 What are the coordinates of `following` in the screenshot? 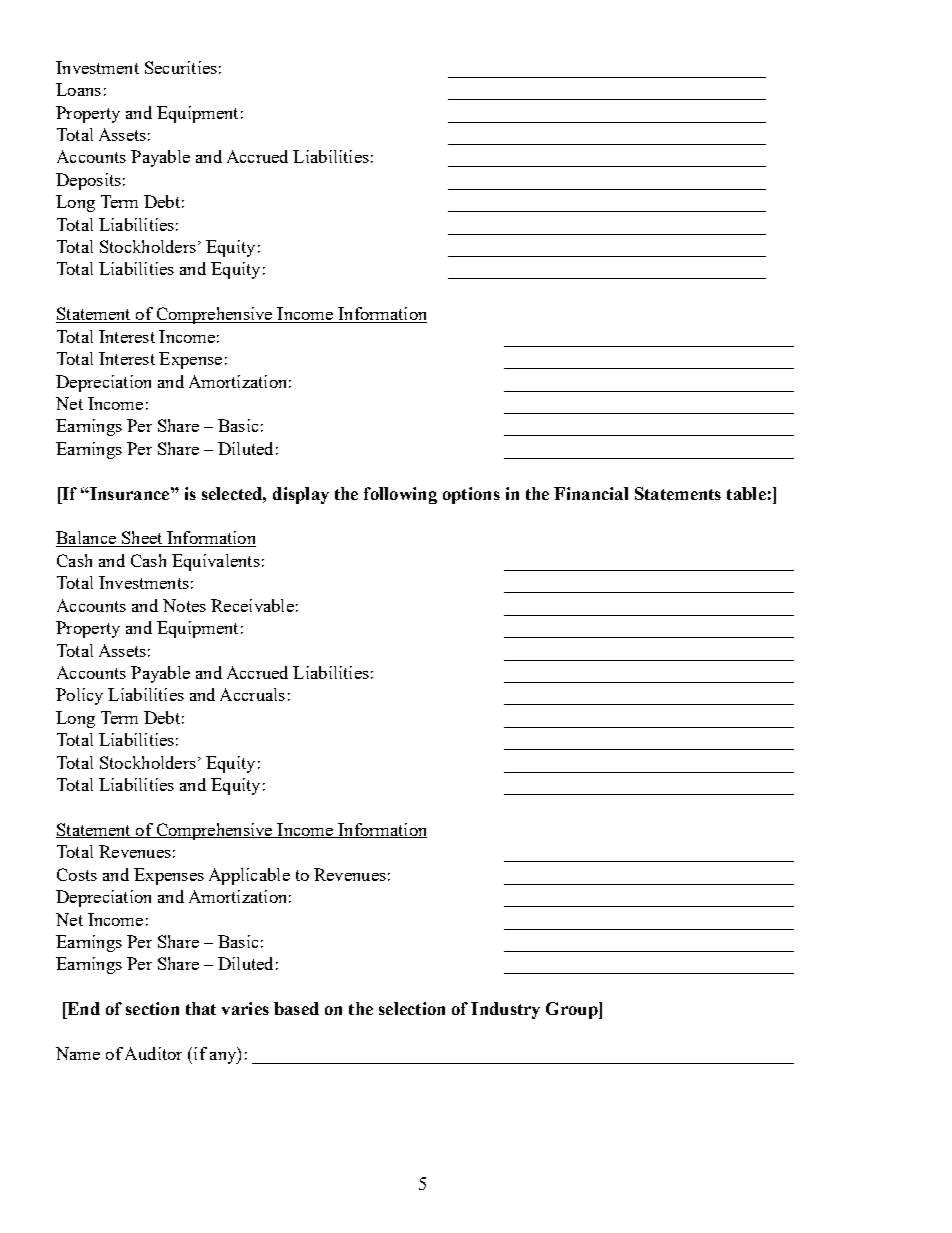 It's located at (400, 495).
